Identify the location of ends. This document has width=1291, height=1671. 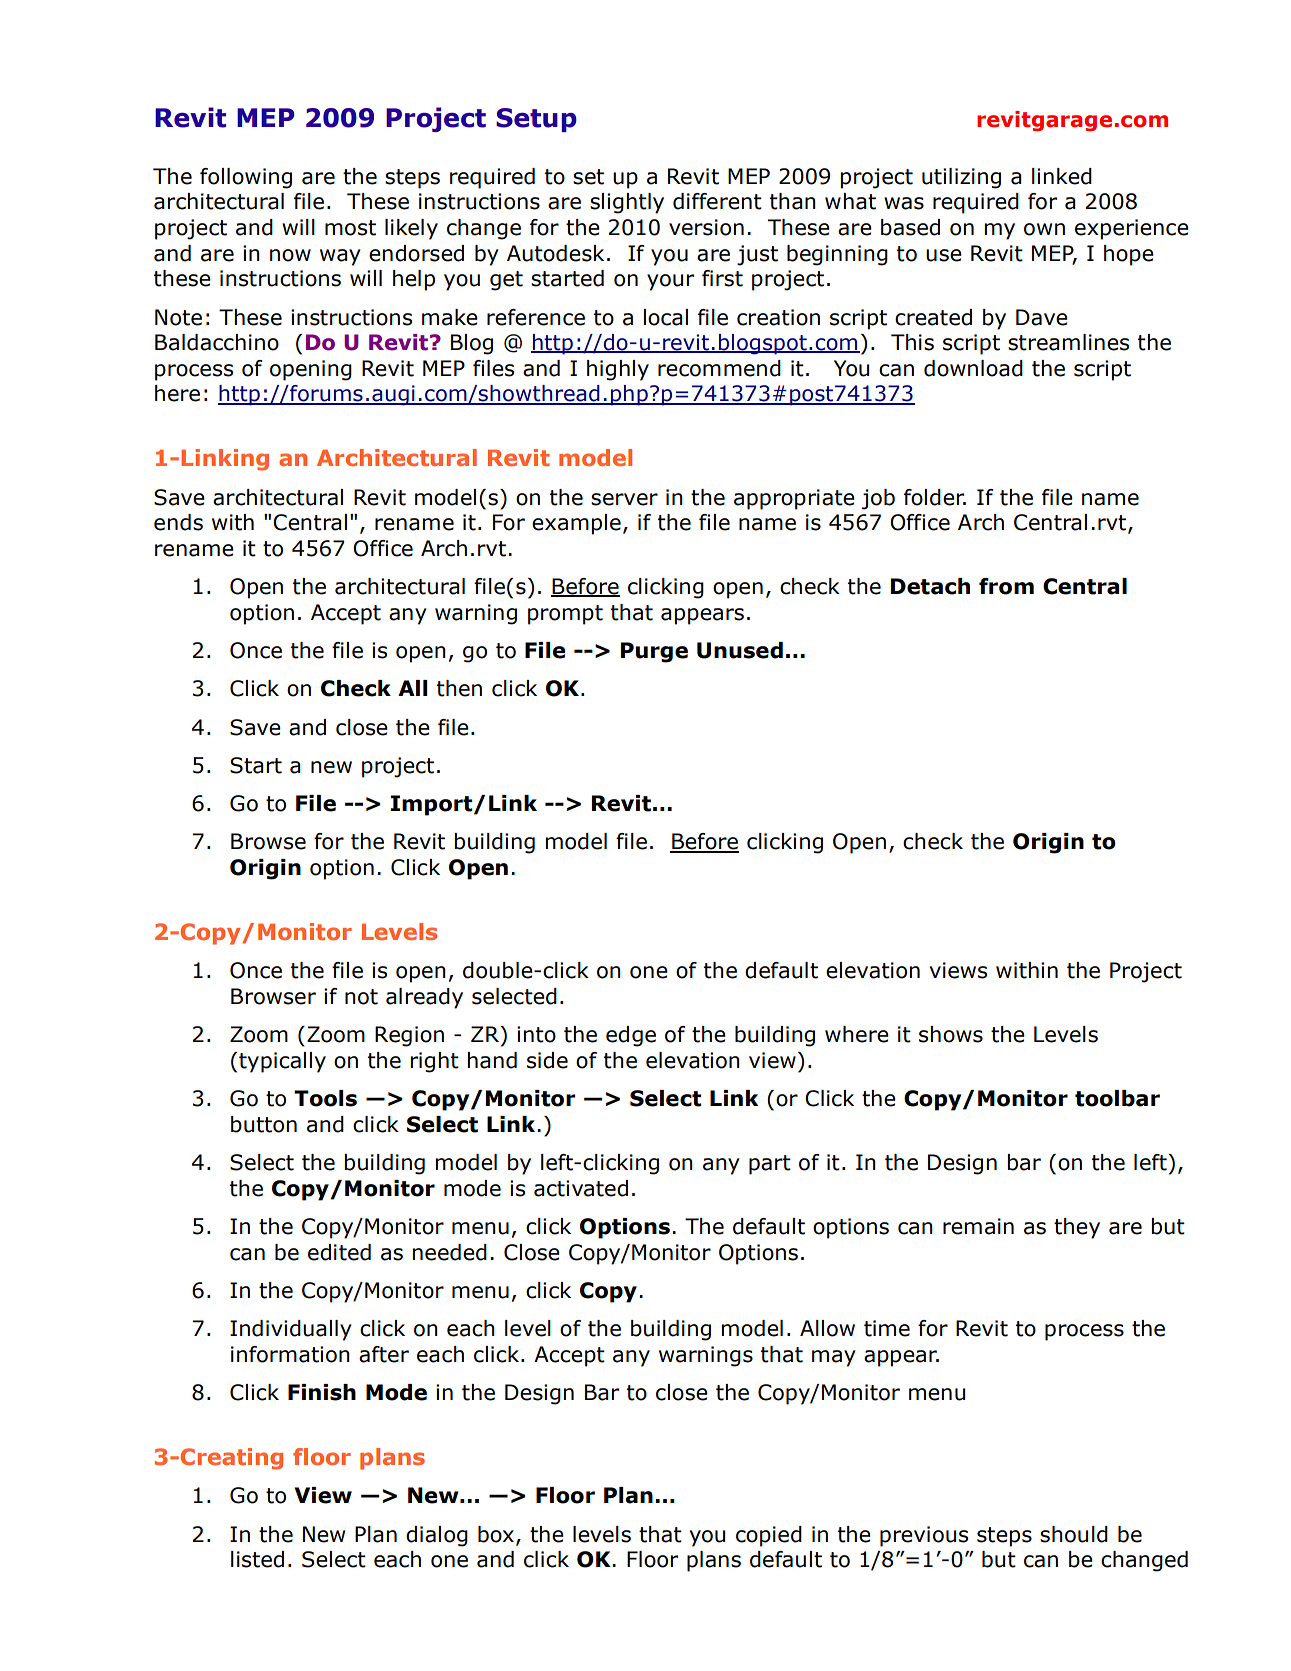
(178, 522).
